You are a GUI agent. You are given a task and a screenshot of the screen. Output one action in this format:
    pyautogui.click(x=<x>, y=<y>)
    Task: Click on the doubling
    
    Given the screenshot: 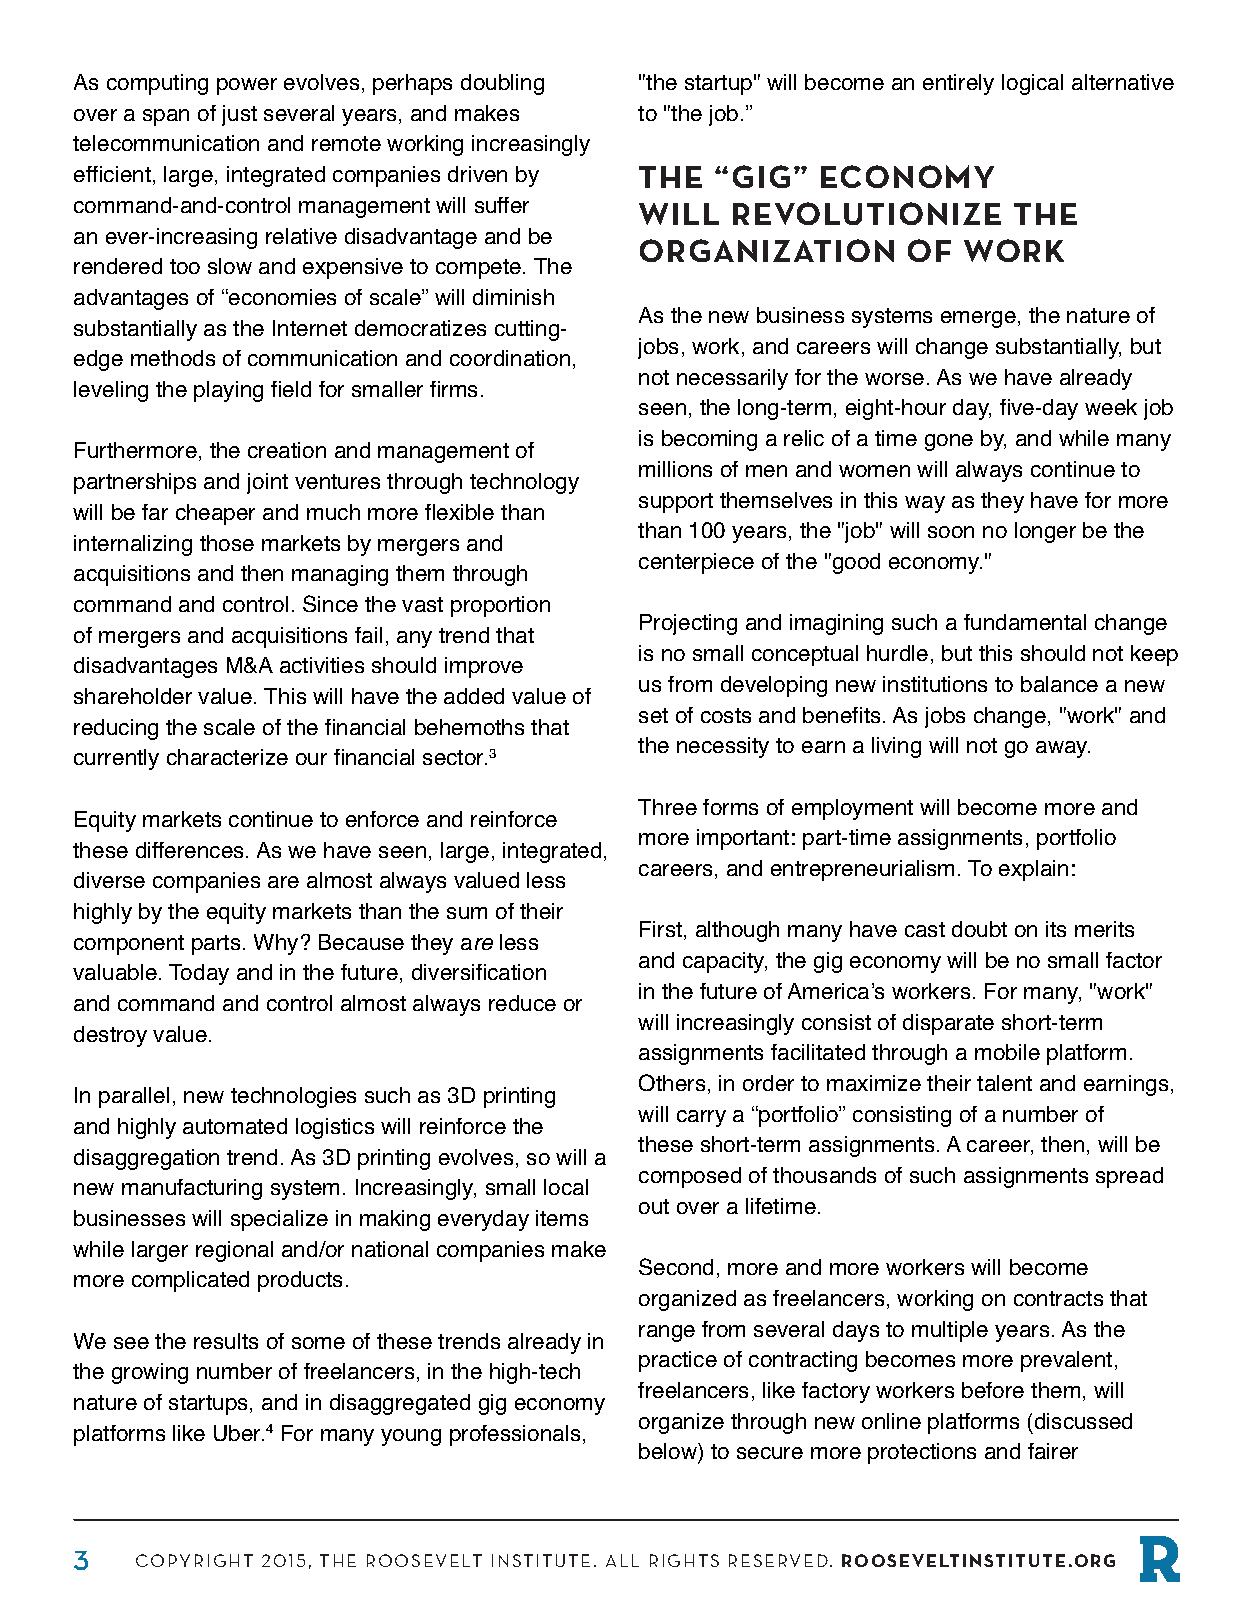 What is the action you would take?
    pyautogui.click(x=502, y=84)
